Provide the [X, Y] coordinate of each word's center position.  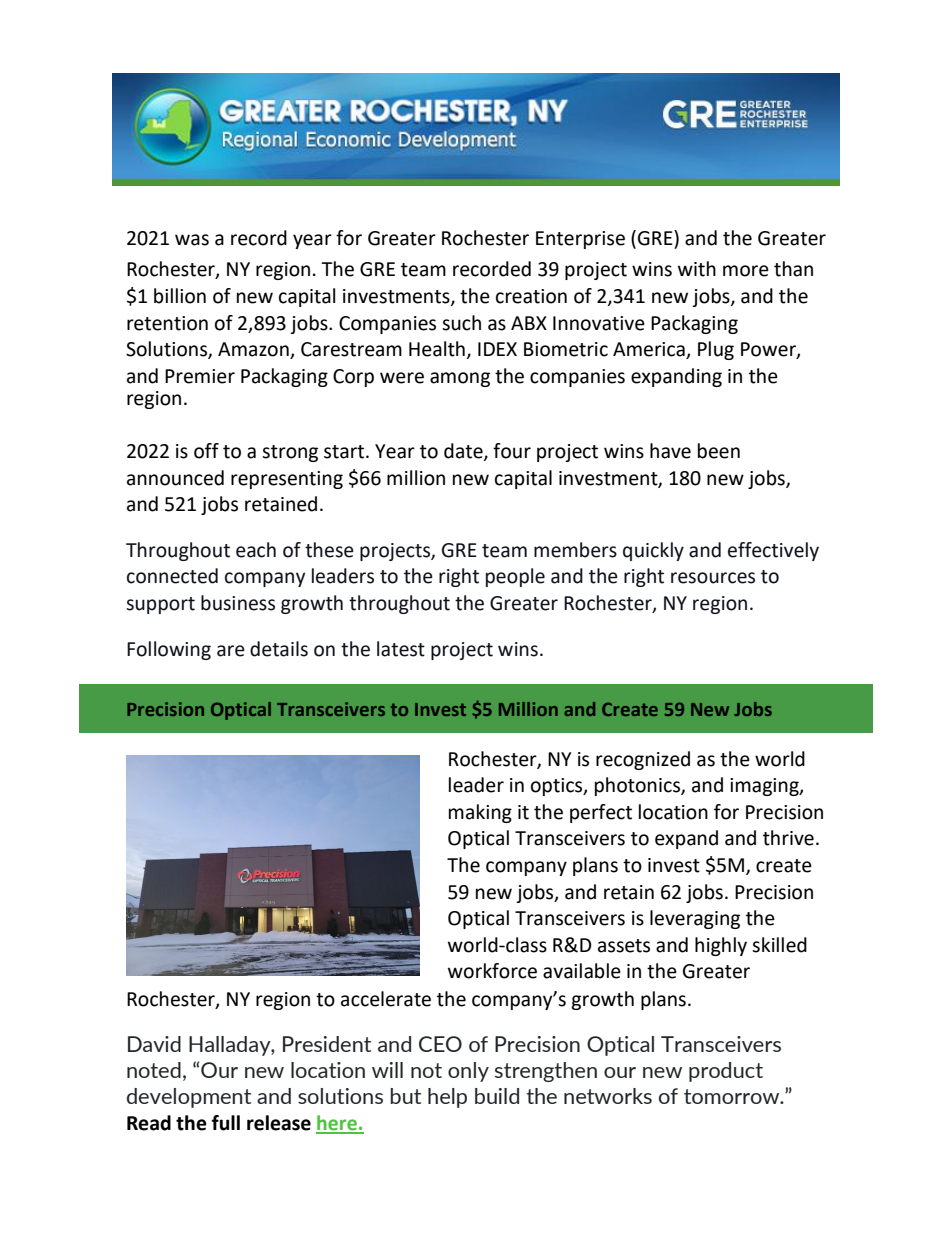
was [192, 240]
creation [531, 296]
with [697, 269]
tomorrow [733, 1096]
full [226, 1123]
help [447, 1098]
